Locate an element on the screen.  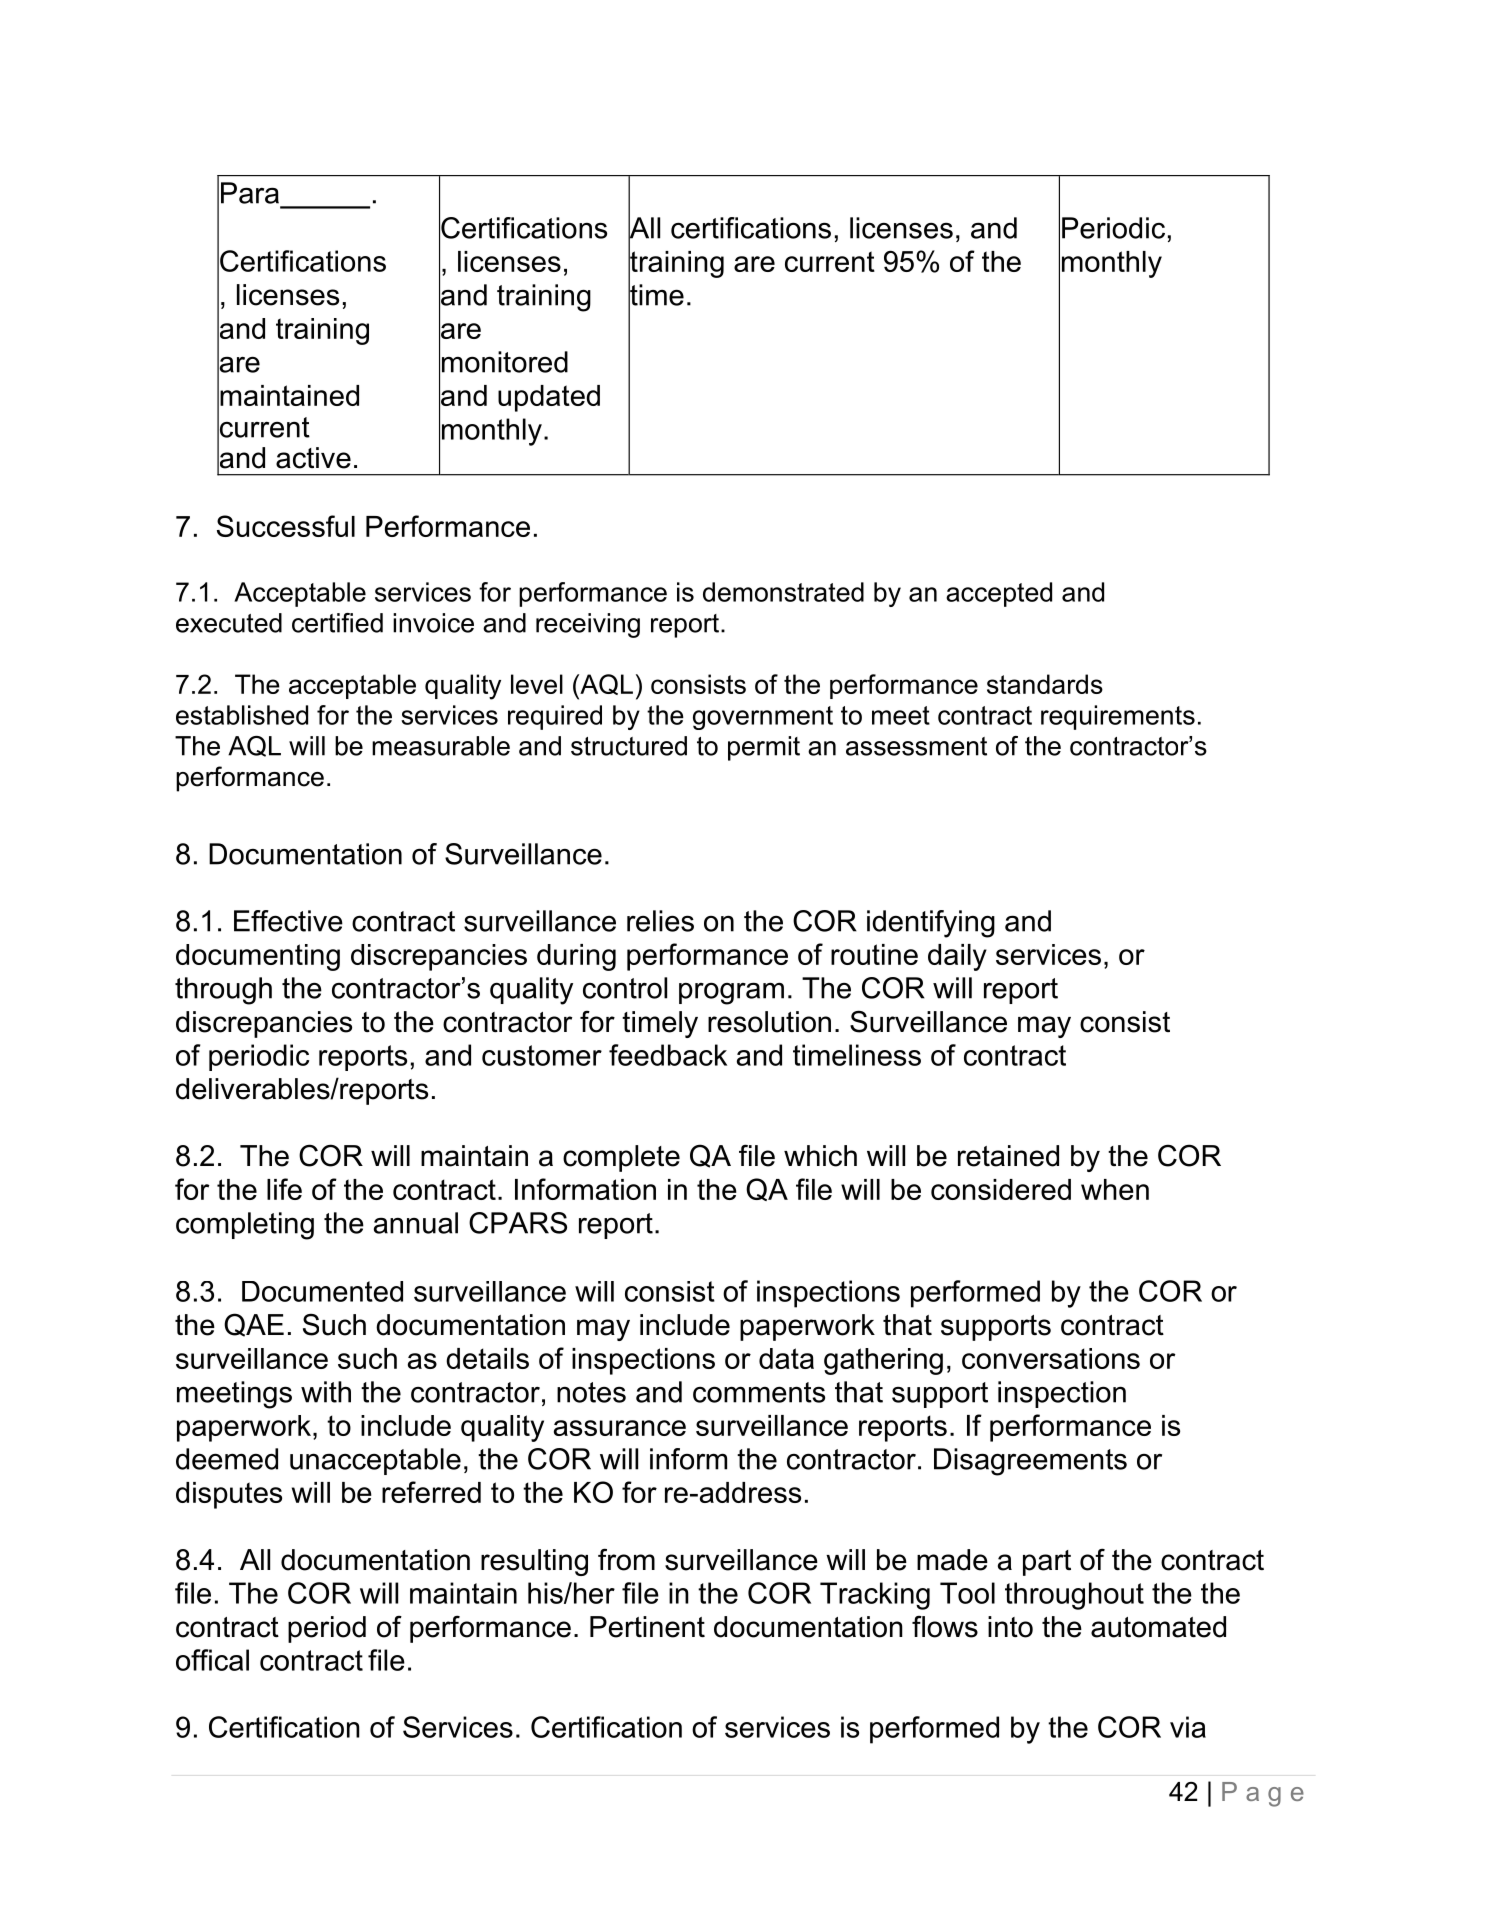
active is located at coordinates (313, 458).
